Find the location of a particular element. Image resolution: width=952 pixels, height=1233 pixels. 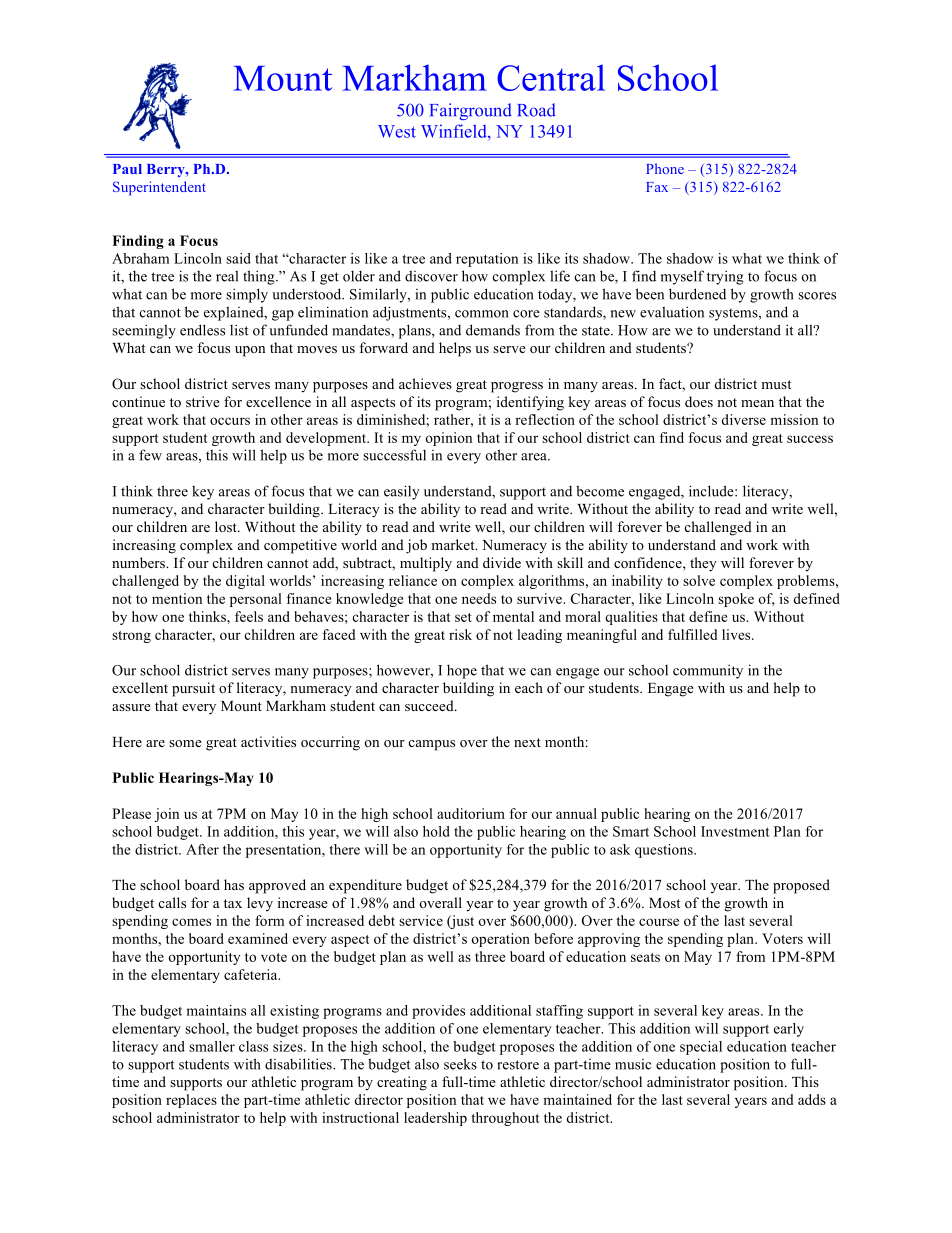

Phone is located at coordinates (665, 168).
